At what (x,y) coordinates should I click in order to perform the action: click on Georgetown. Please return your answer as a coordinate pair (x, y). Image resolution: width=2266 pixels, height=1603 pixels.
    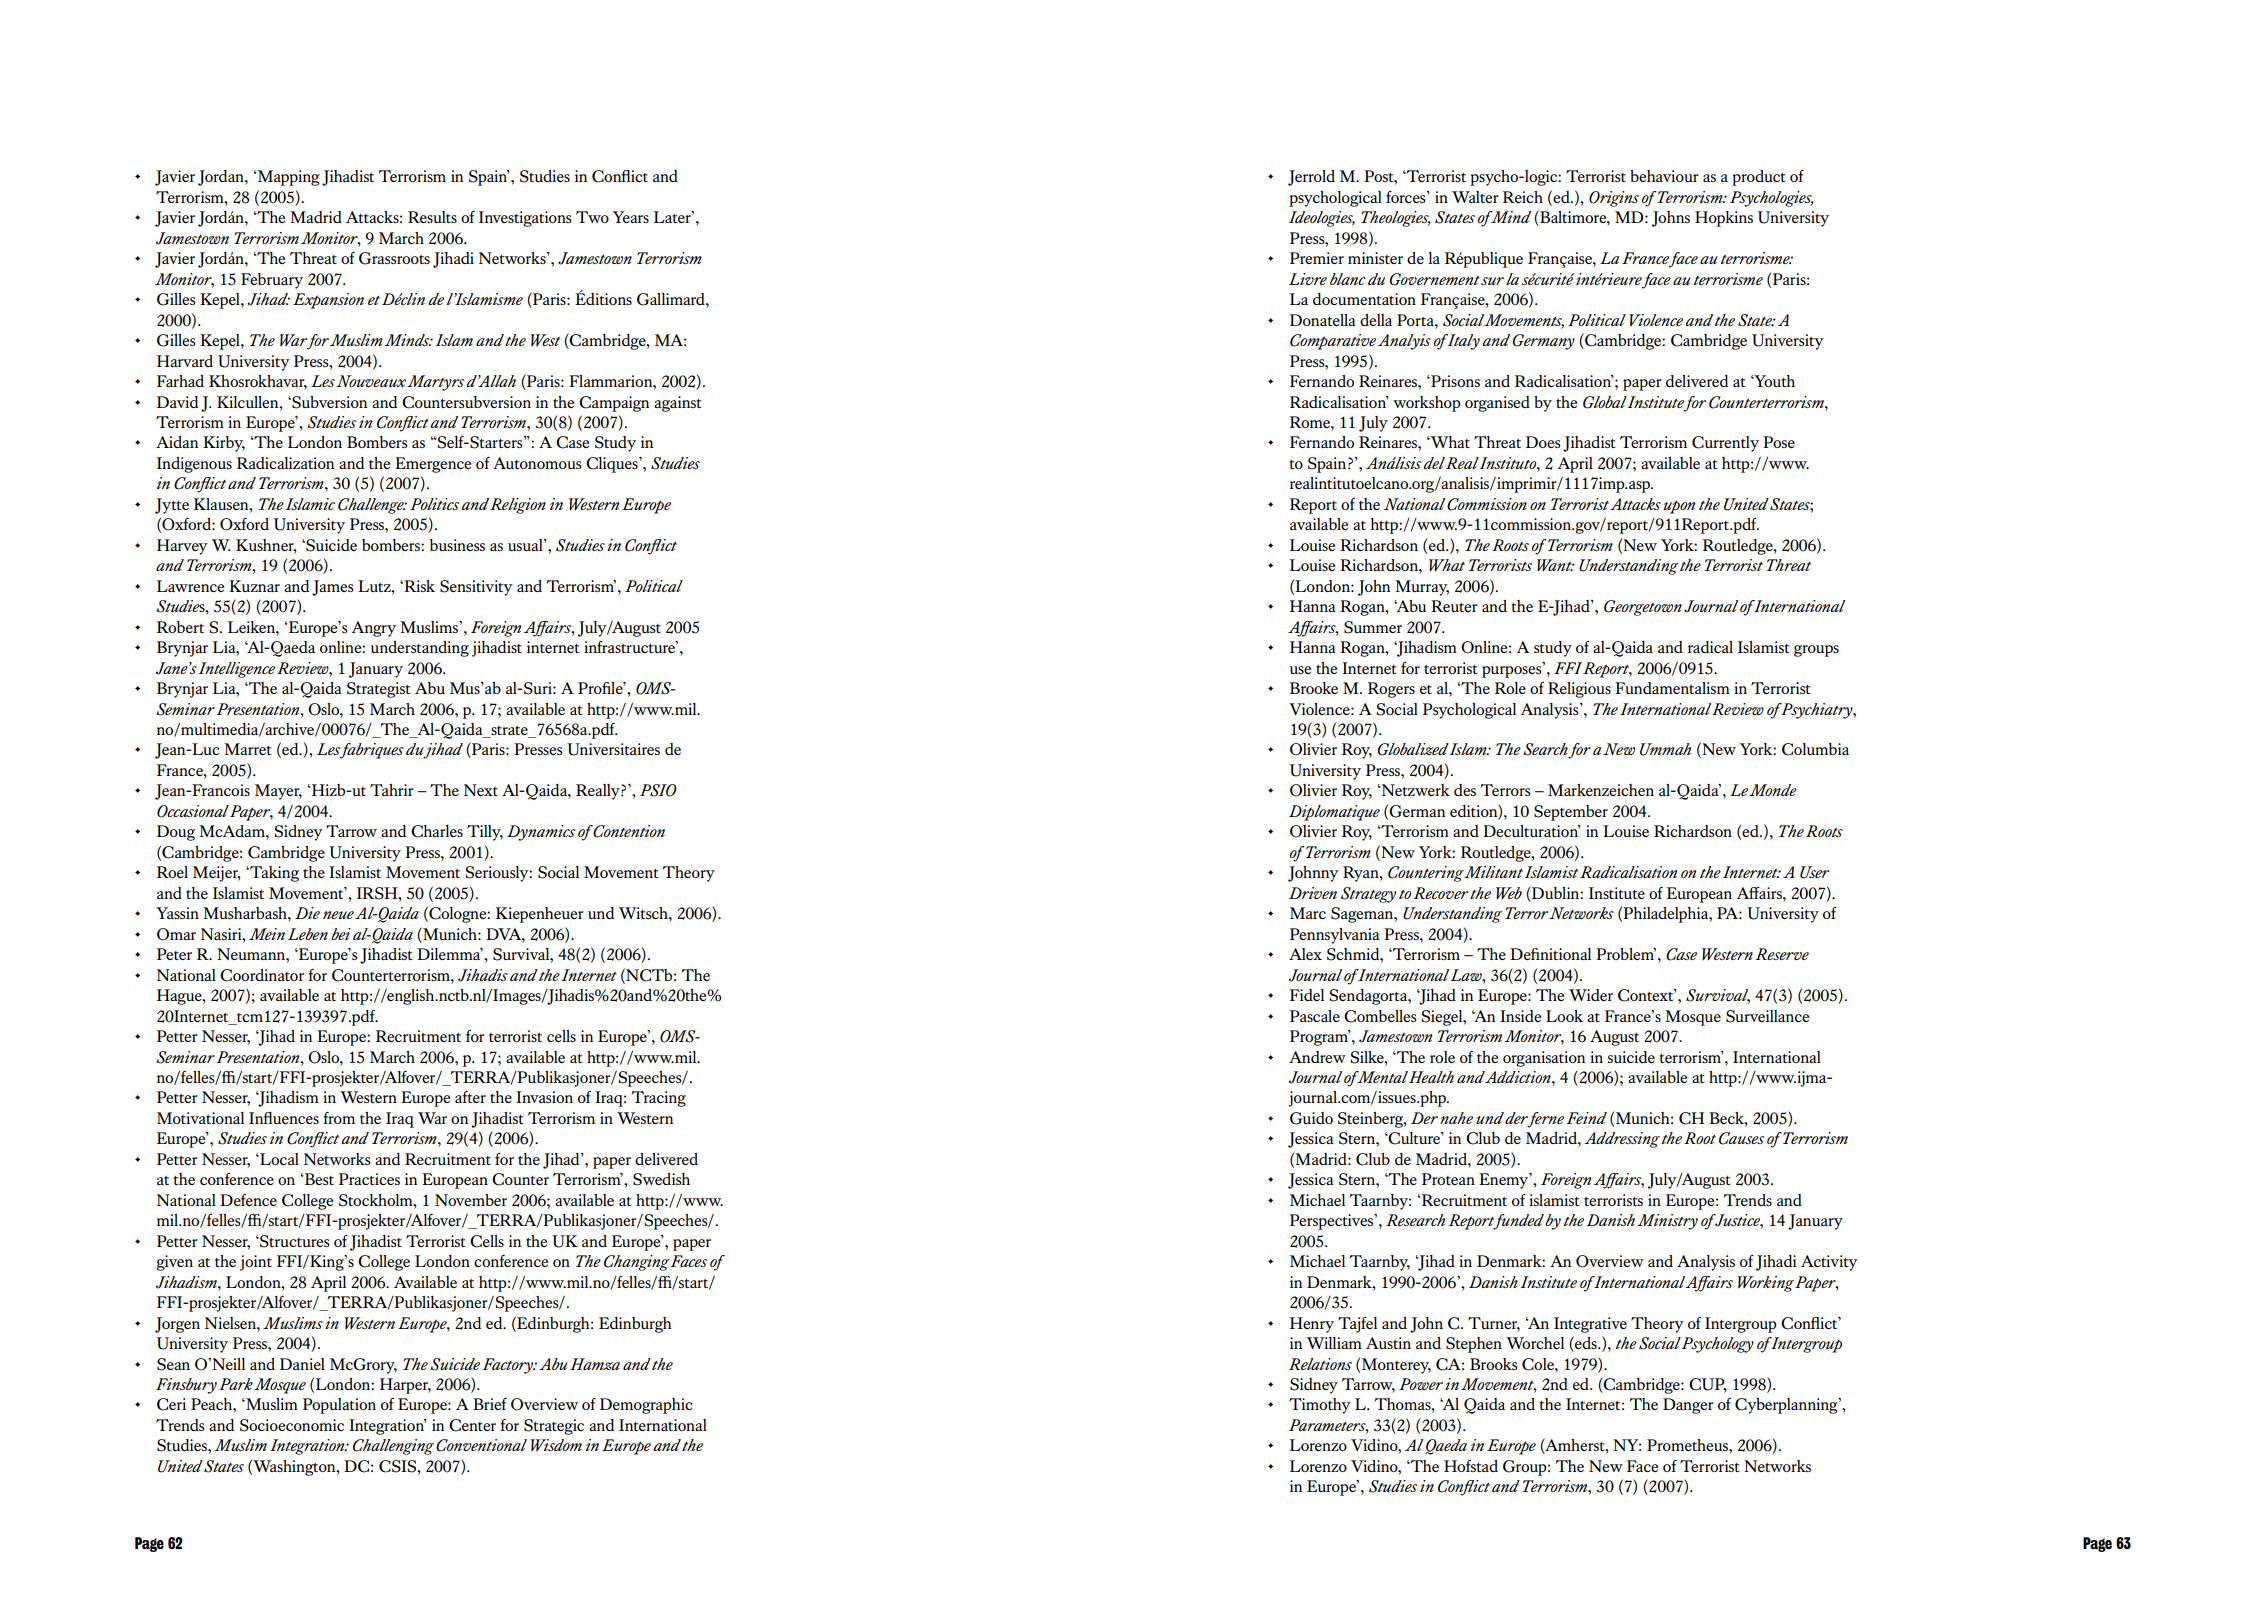
    Looking at the image, I should click on (1643, 608).
